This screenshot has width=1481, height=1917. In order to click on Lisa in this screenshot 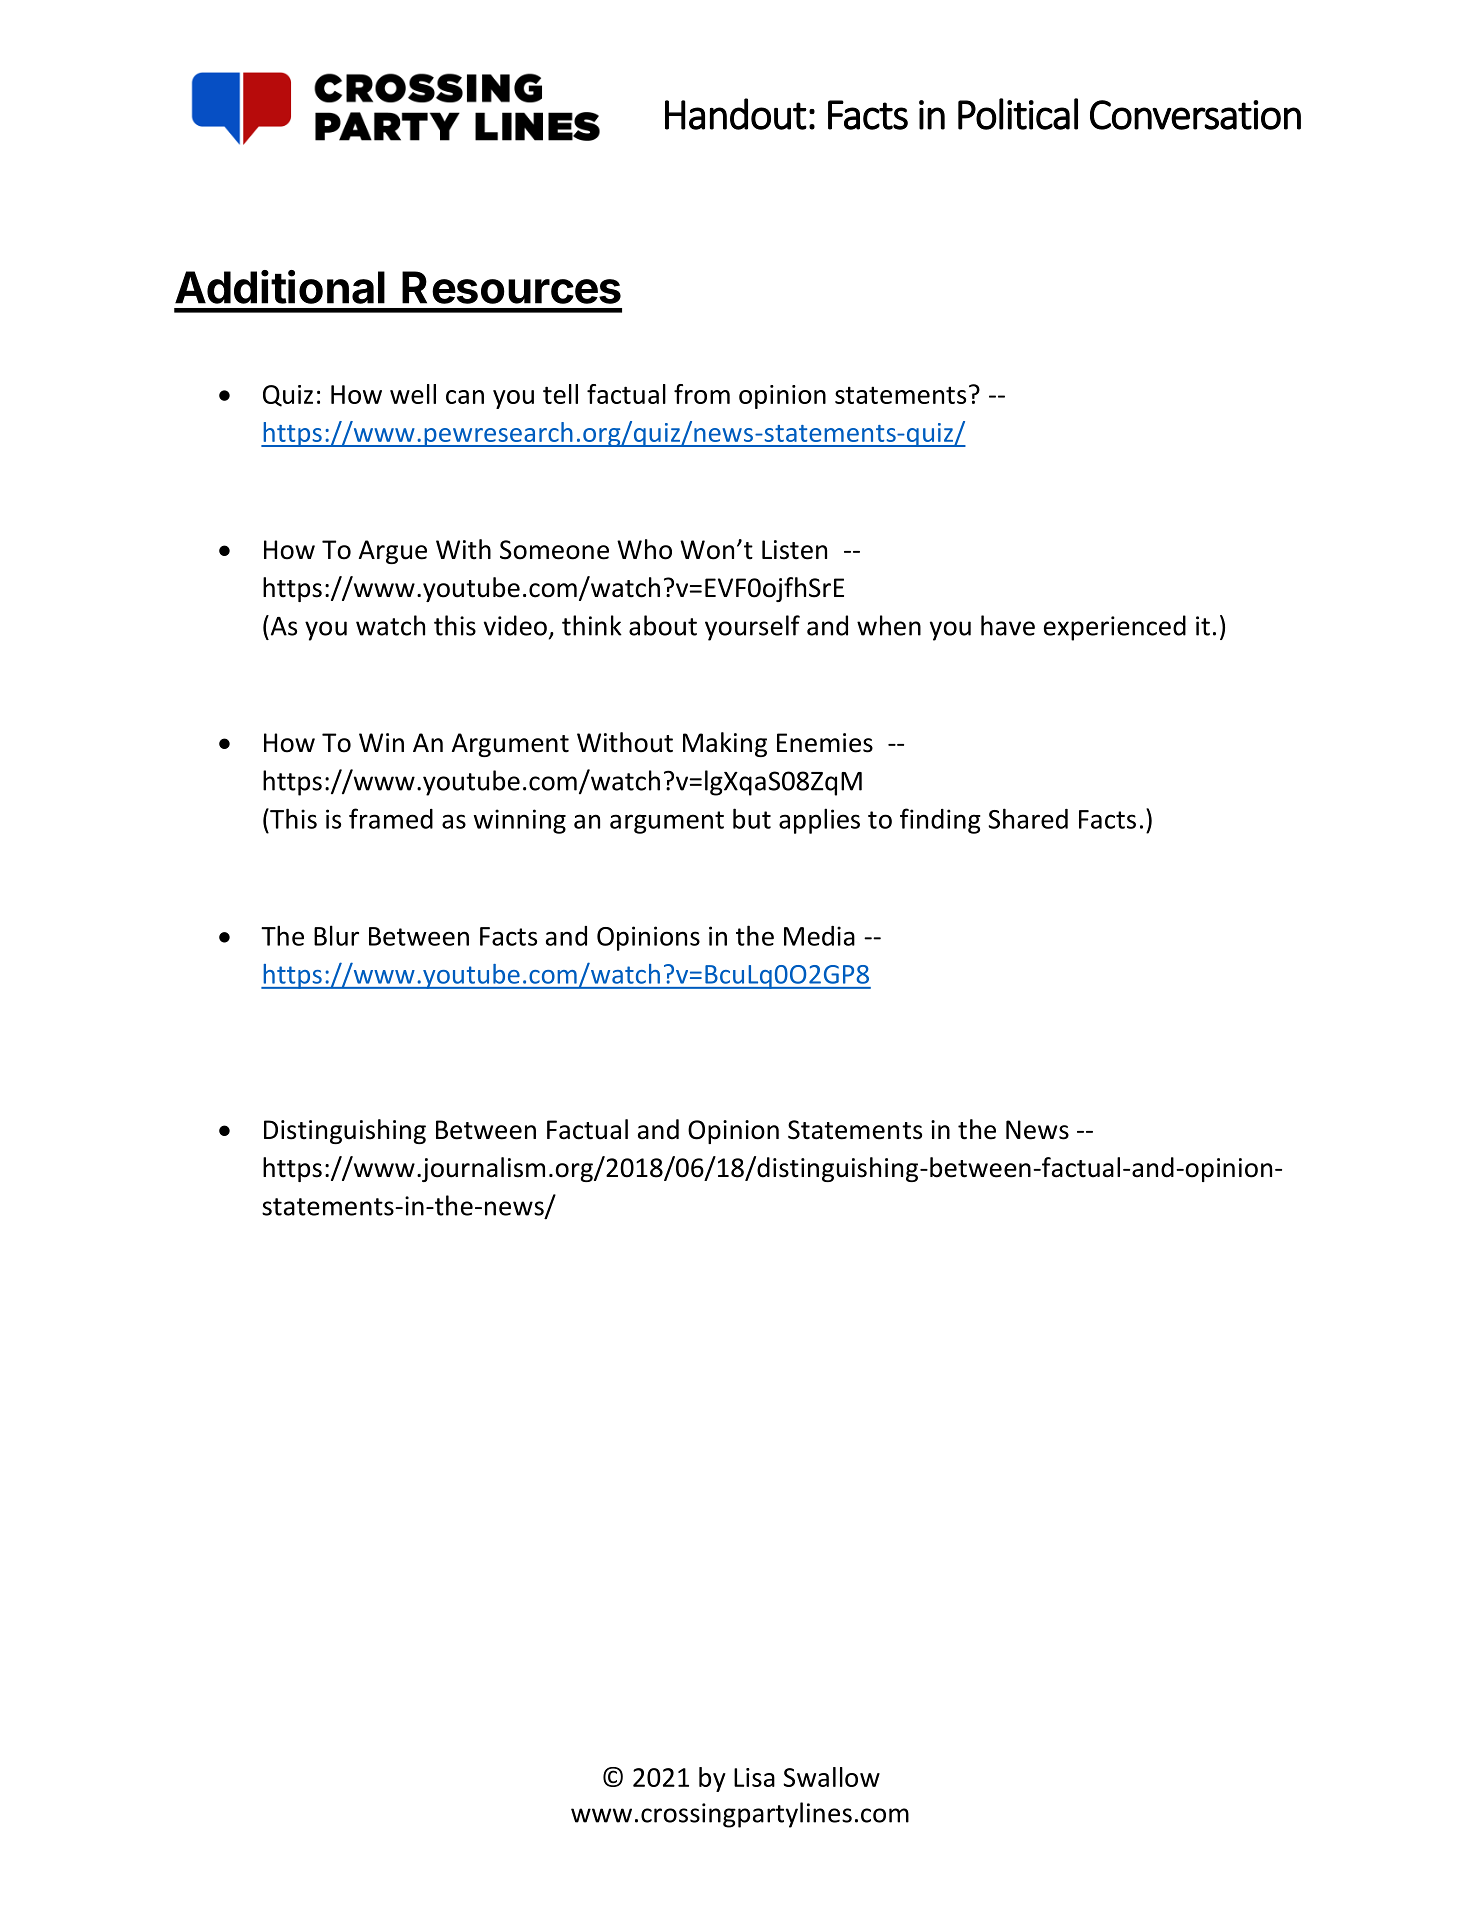, I will do `click(754, 1777)`.
